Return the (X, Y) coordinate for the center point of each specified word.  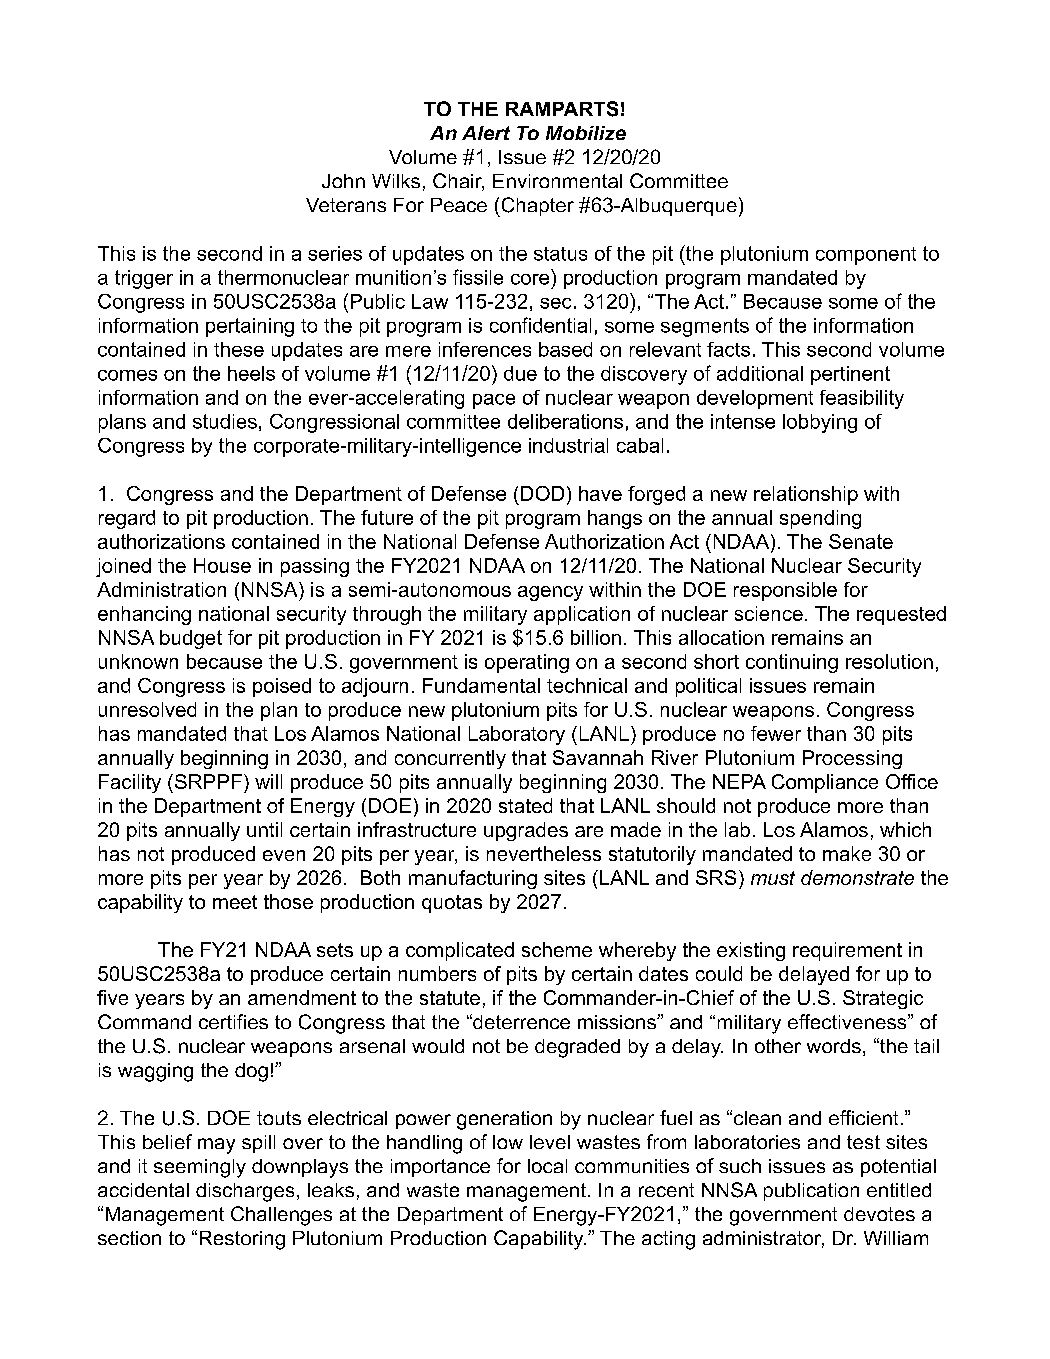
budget (191, 639)
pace (494, 401)
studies (225, 421)
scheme (557, 949)
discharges (245, 1192)
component (866, 256)
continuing (792, 663)
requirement (847, 951)
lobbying (820, 423)
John (343, 181)
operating (527, 663)
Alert (486, 133)
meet (235, 902)
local (547, 1166)
